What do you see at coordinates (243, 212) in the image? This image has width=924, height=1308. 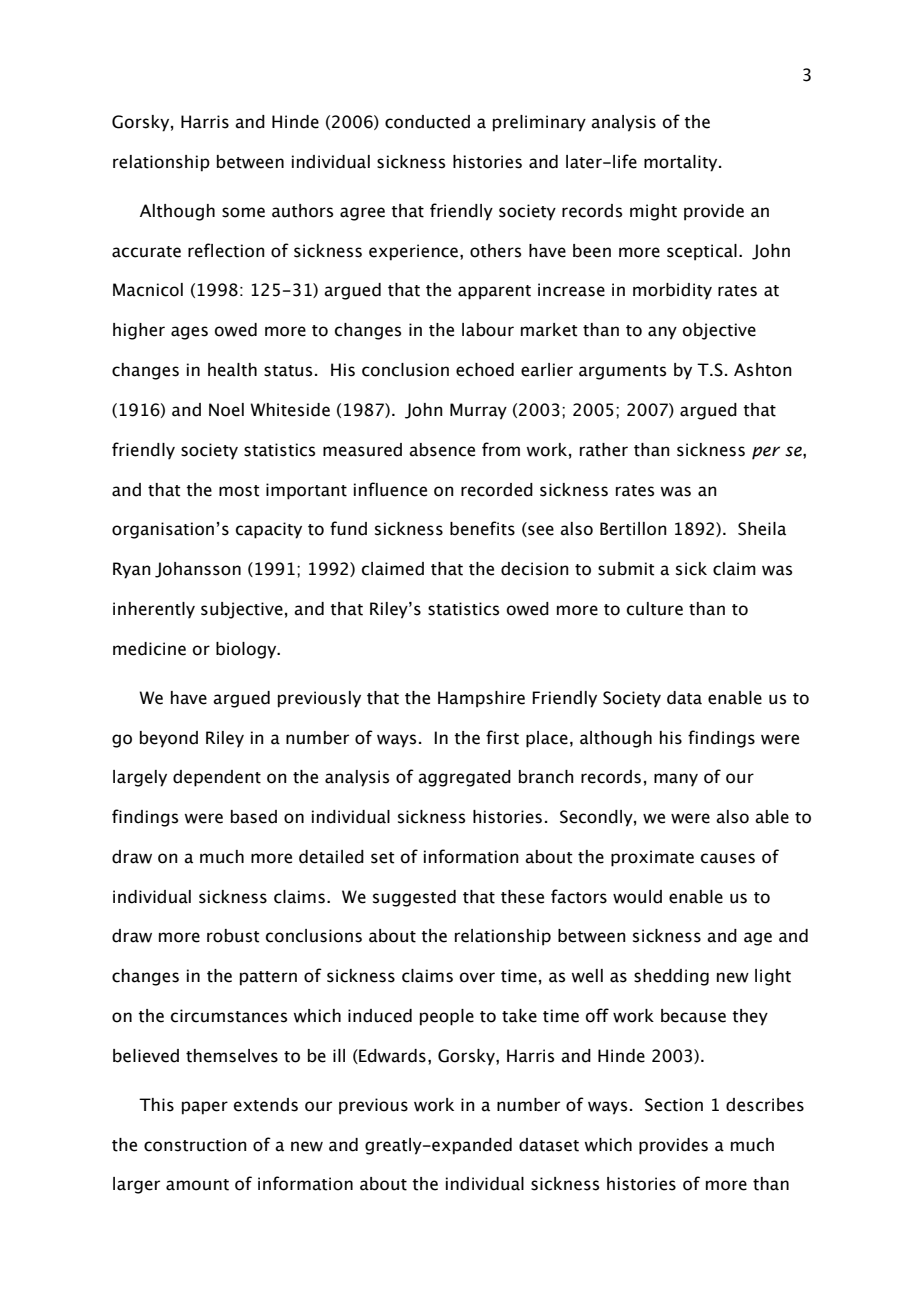 I see `some` at bounding box center [243, 212].
